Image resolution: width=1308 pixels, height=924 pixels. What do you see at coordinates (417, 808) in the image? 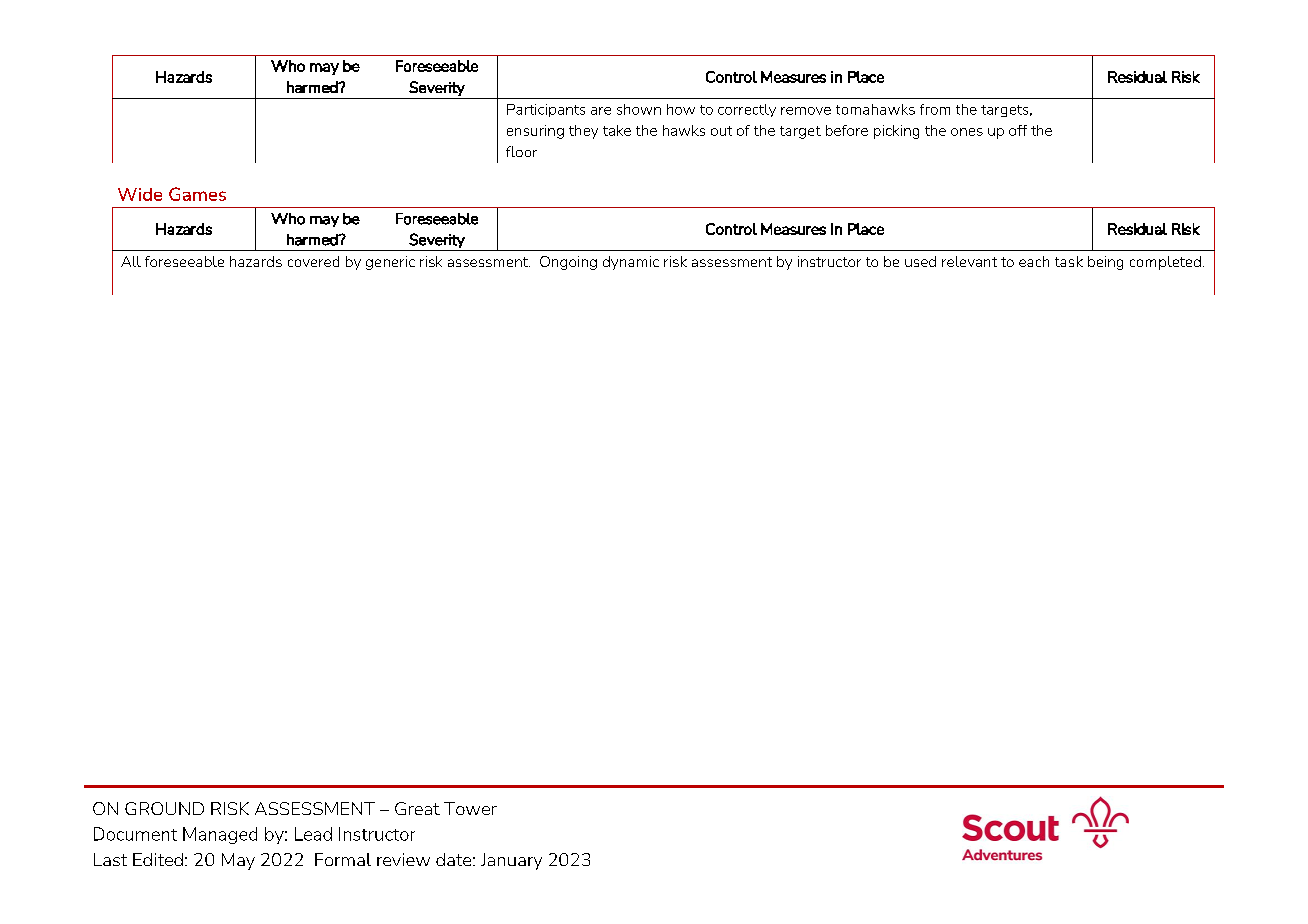
I see `Great` at bounding box center [417, 808].
